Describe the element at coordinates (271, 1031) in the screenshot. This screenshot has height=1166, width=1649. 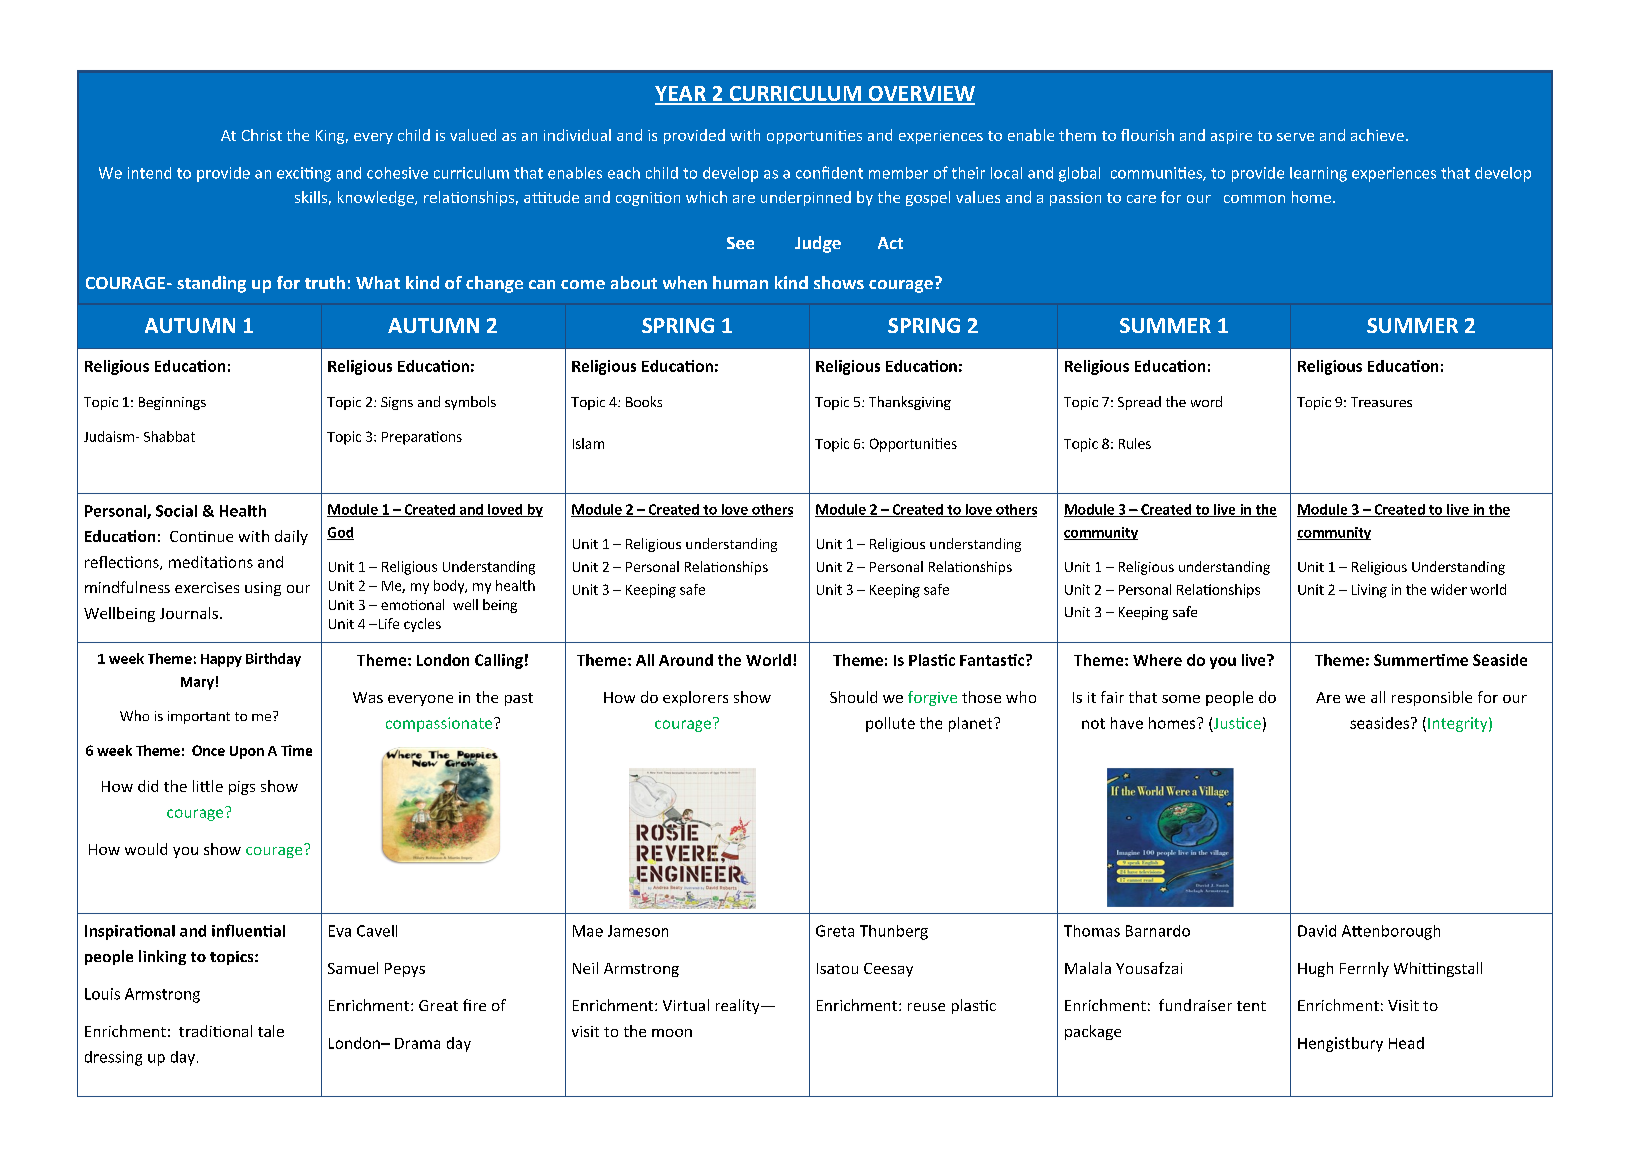
I see `tale` at that location.
